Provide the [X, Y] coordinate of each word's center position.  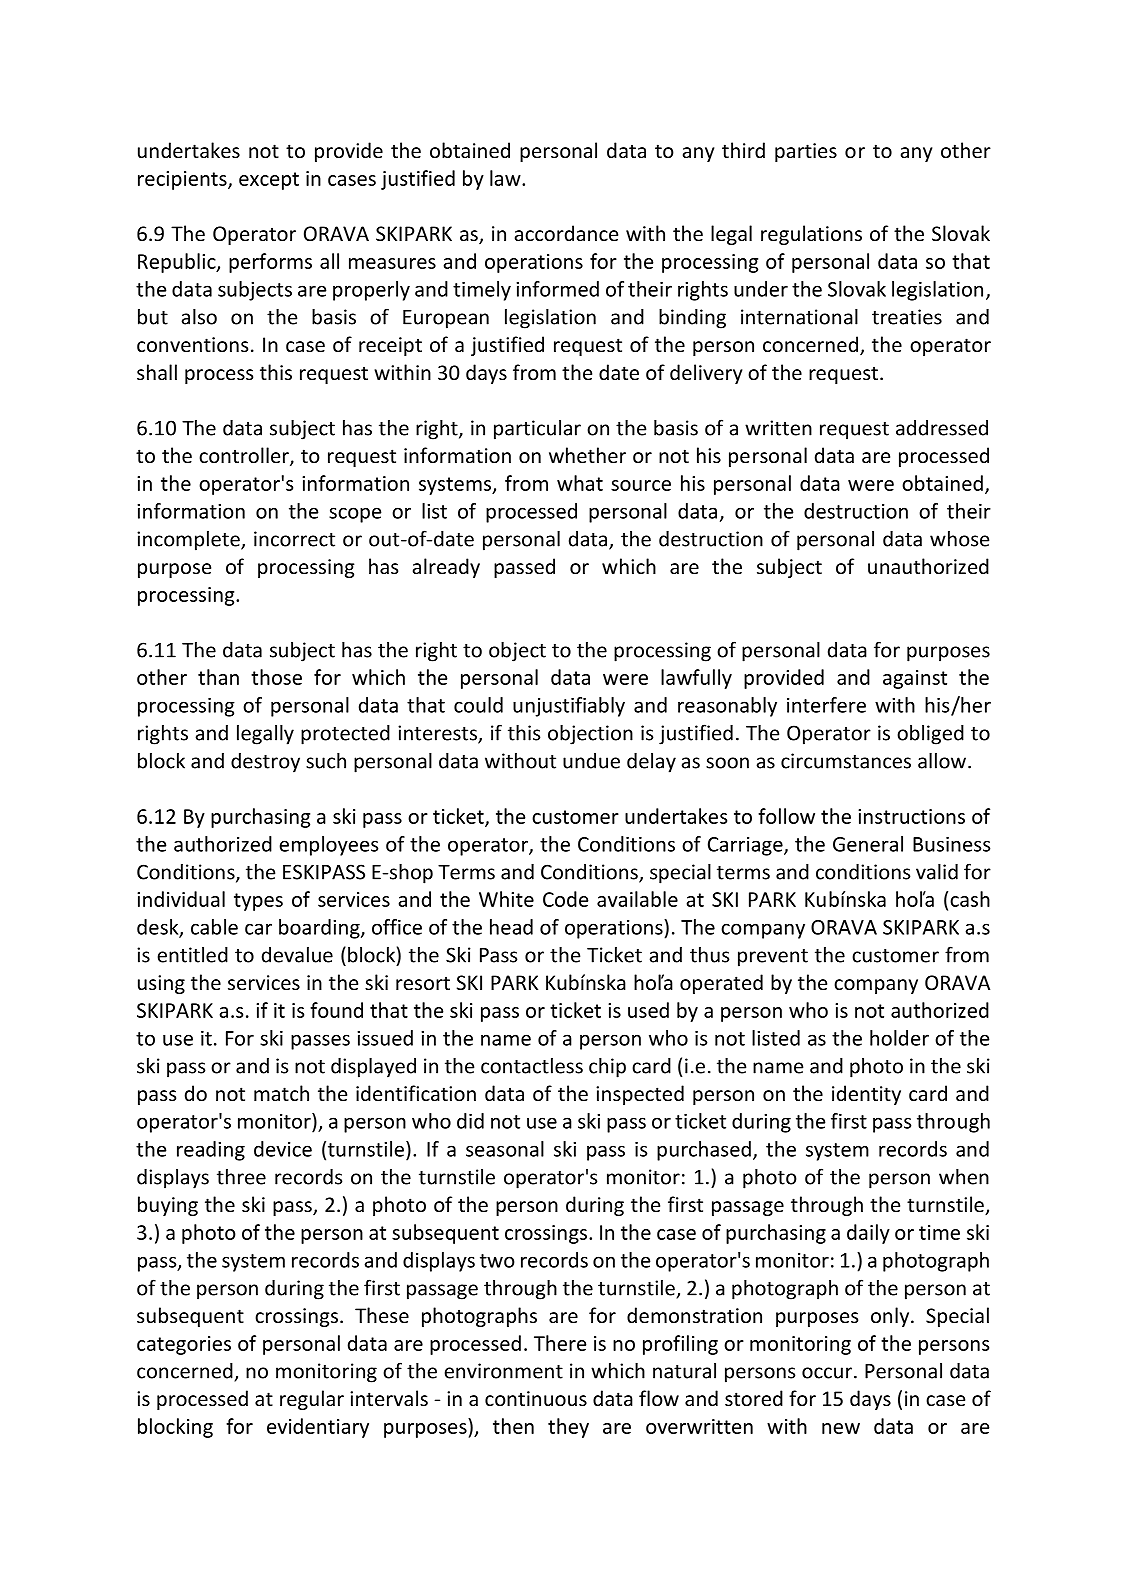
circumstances [846, 761]
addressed [942, 428]
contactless [532, 1066]
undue [591, 761]
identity [866, 1095]
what [580, 483]
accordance [566, 233]
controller [245, 456]
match [281, 1093]
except [269, 181]
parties [806, 152]
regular [312, 1400]
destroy [265, 763]
